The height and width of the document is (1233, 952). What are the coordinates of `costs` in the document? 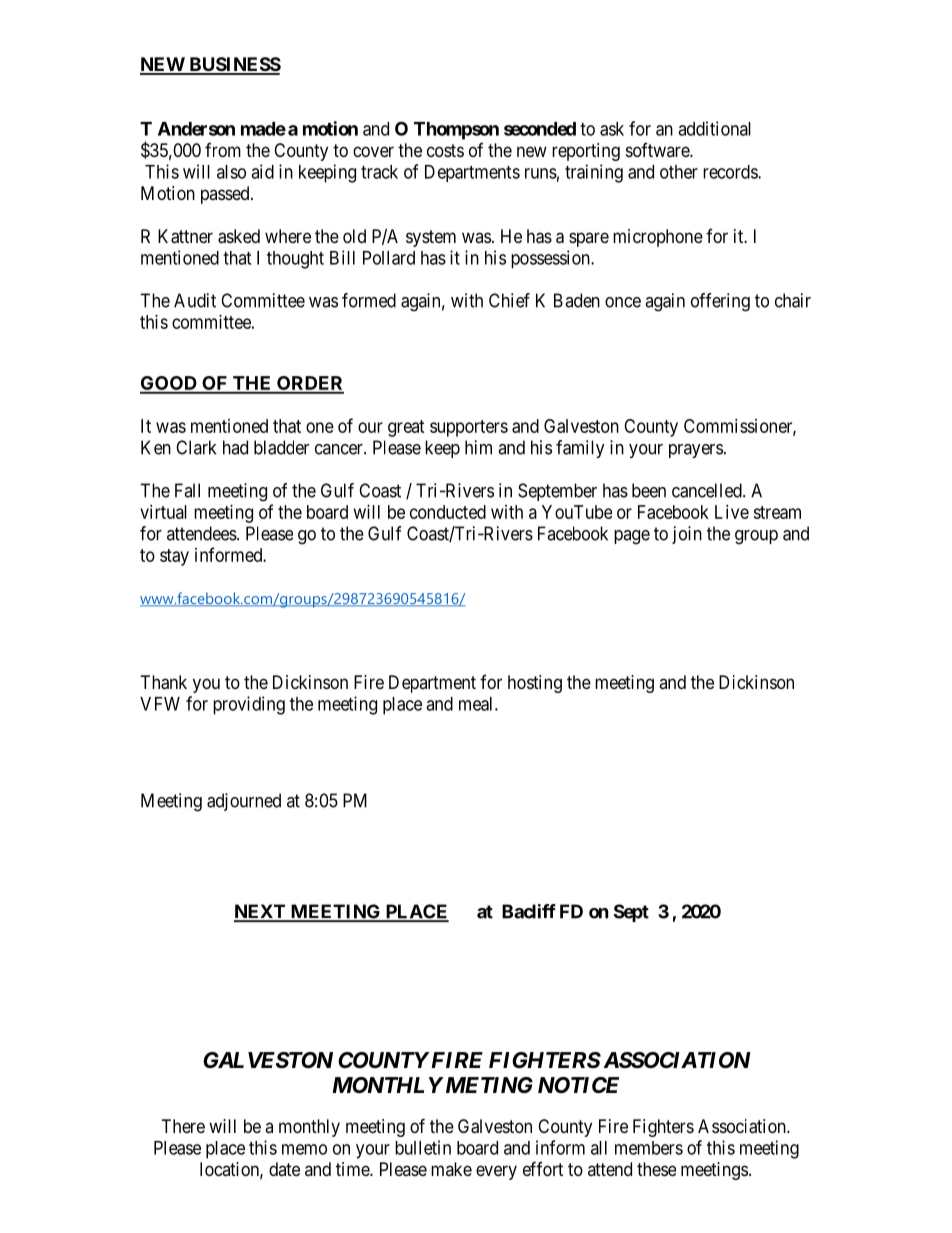 It's located at (445, 150).
